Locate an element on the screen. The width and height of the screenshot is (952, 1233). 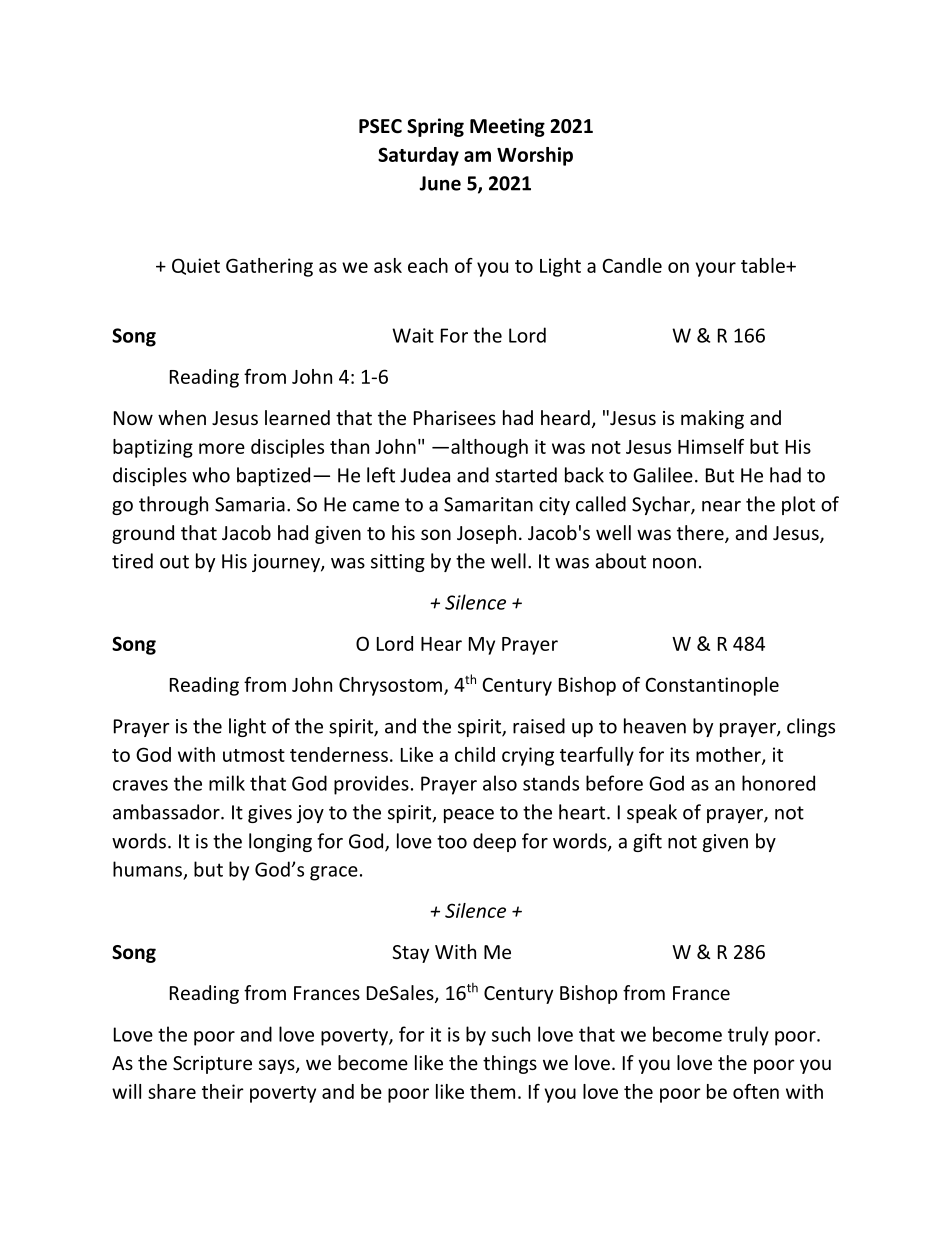
Scripture is located at coordinates (212, 1065).
